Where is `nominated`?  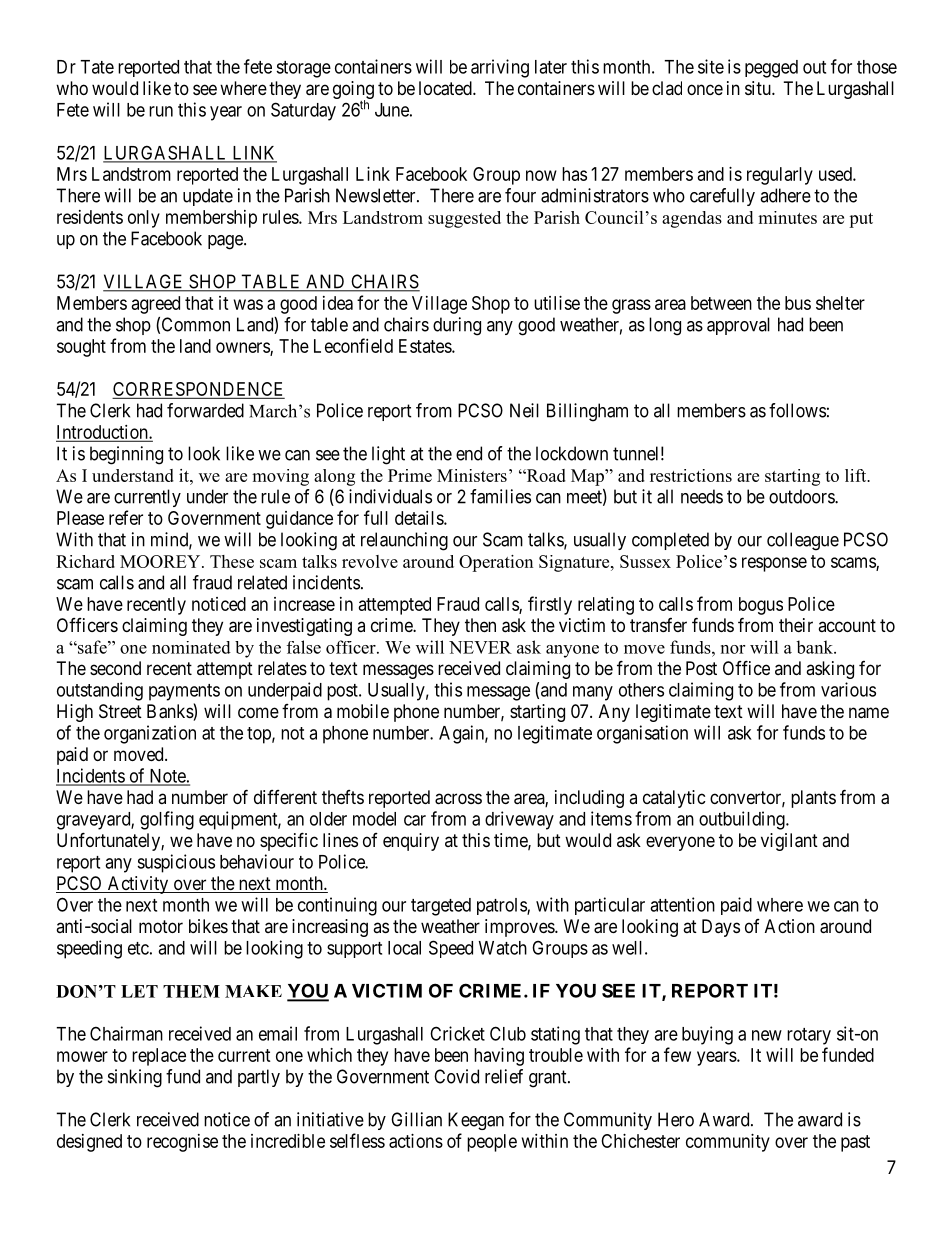 nominated is located at coordinates (191, 647).
